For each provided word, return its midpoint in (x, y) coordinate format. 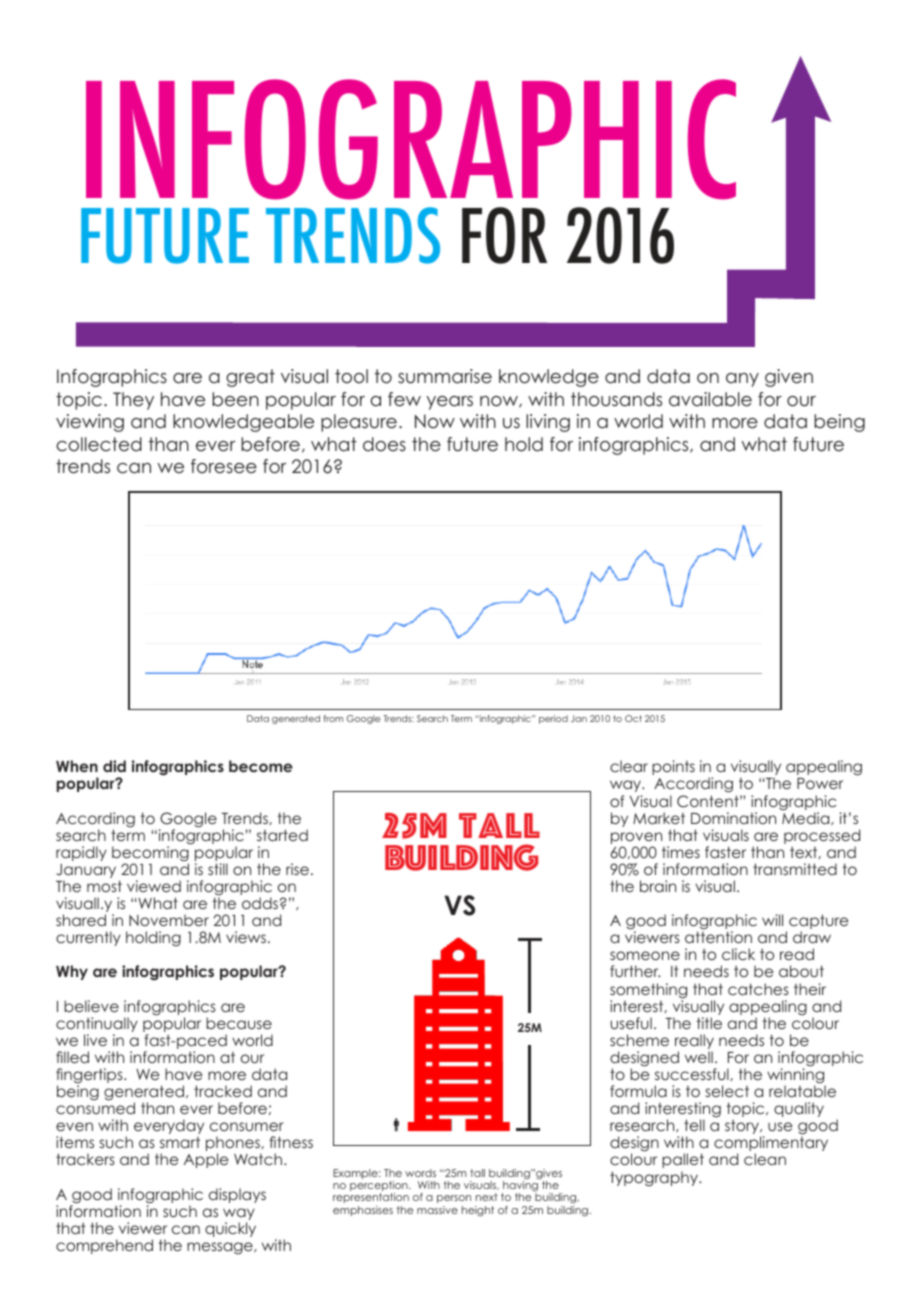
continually (97, 1026)
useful (631, 1023)
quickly (230, 1229)
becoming (150, 855)
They (133, 401)
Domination (733, 818)
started (282, 835)
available (710, 399)
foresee (224, 466)
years (450, 403)
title (709, 1023)
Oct (633, 718)
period (553, 719)
